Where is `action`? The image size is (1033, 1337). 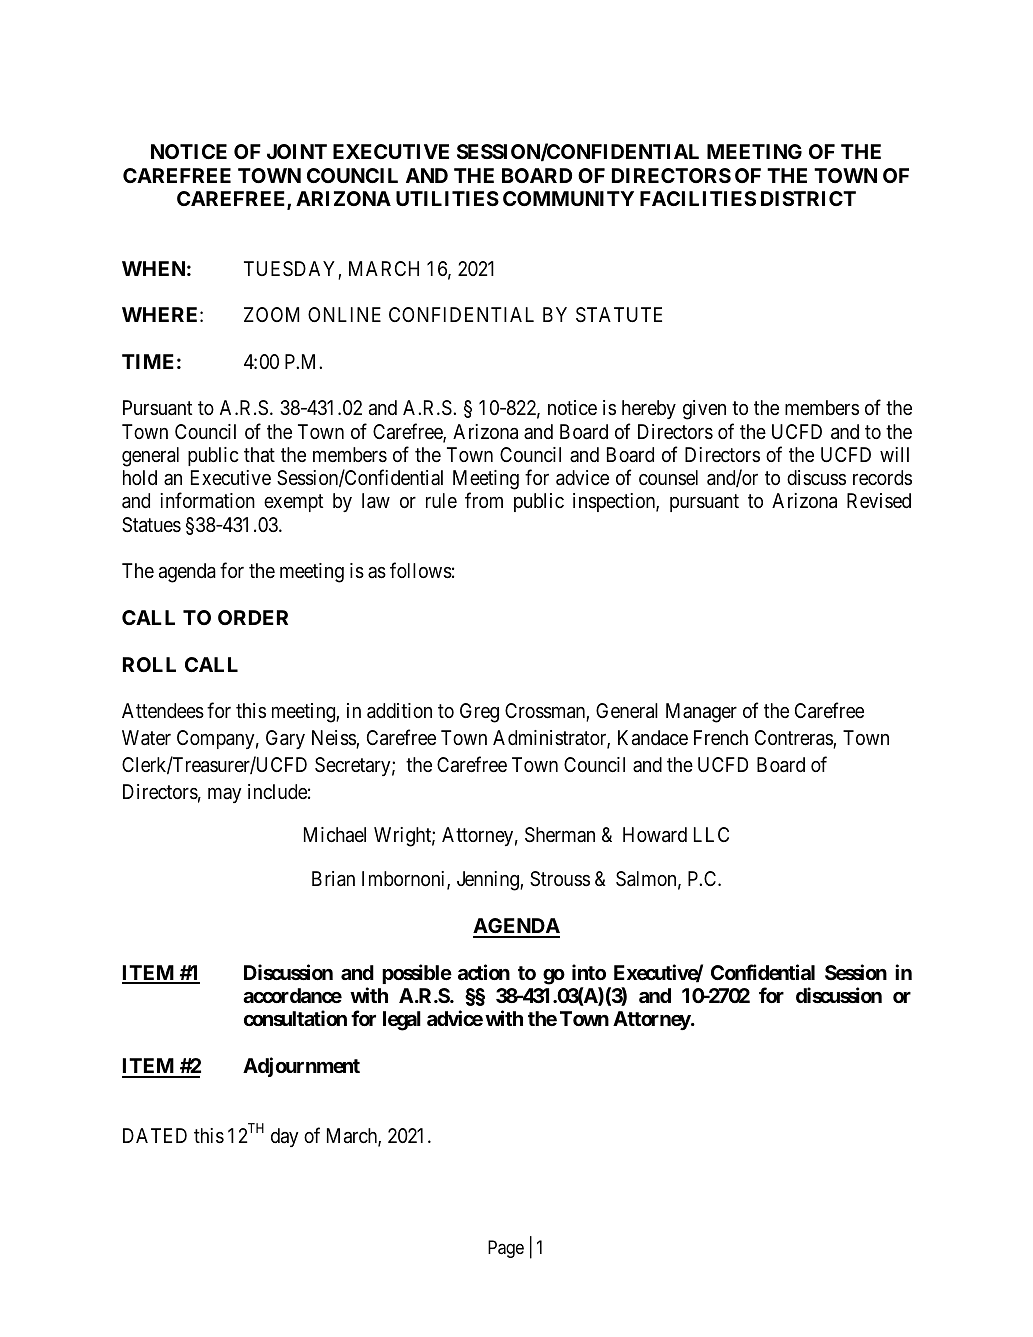
action is located at coordinates (484, 972).
